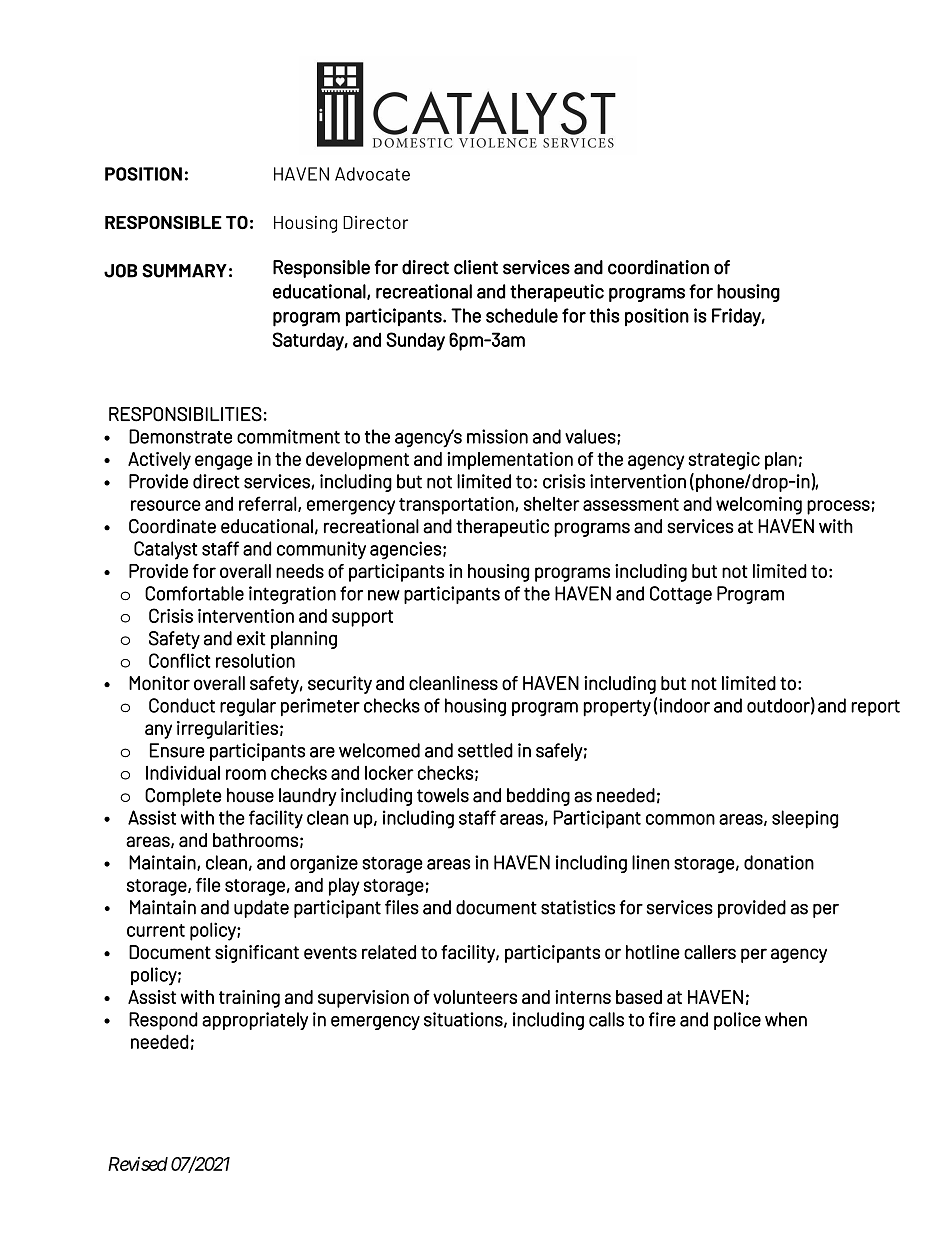 Image resolution: width=952 pixels, height=1233 pixels. Describe the element at coordinates (257, 954) in the page. I see `significant` at that location.
